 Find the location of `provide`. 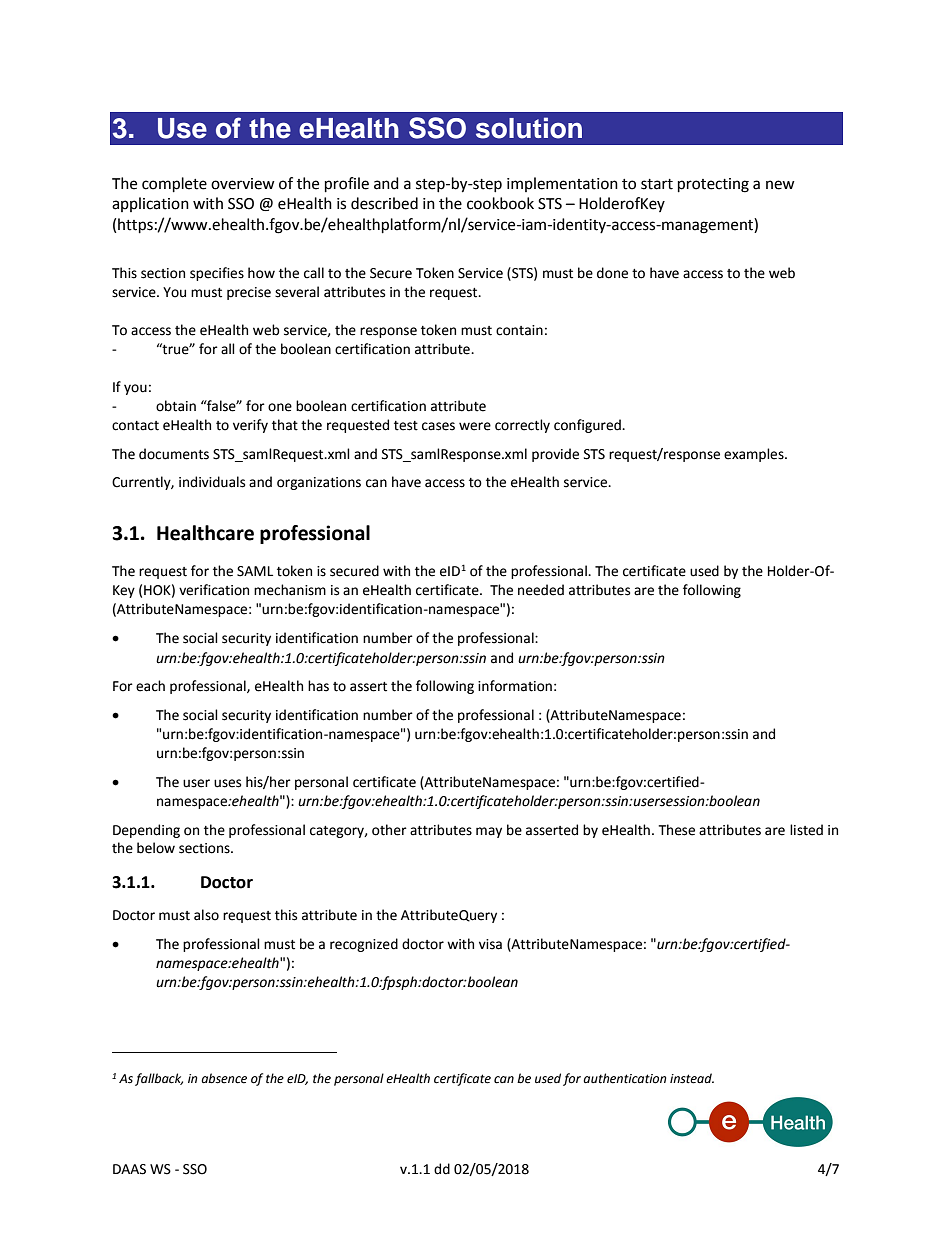

provide is located at coordinates (555, 455).
